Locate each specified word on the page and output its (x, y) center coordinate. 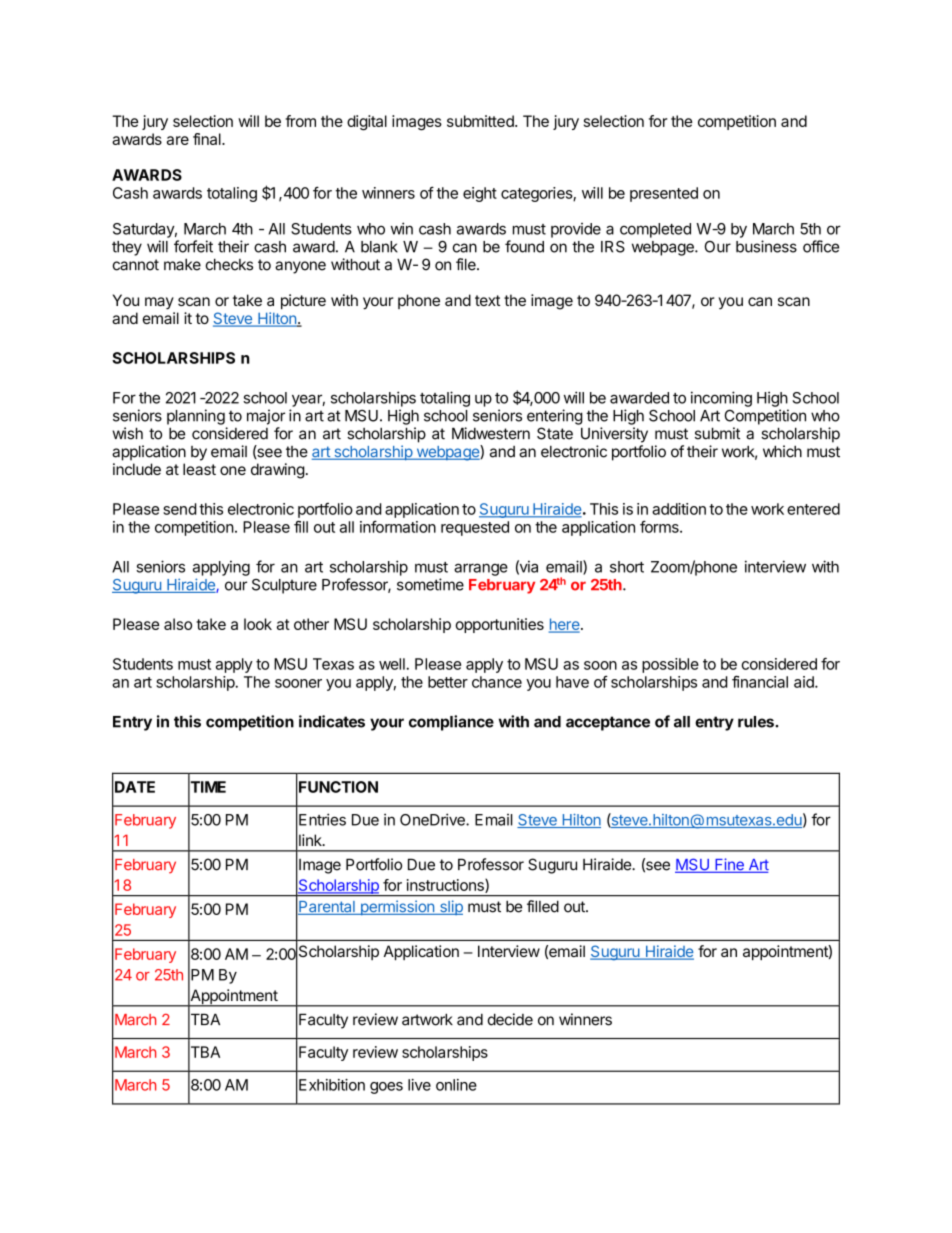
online (456, 1085)
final (208, 139)
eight (480, 194)
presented (664, 194)
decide (510, 1019)
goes (386, 1088)
